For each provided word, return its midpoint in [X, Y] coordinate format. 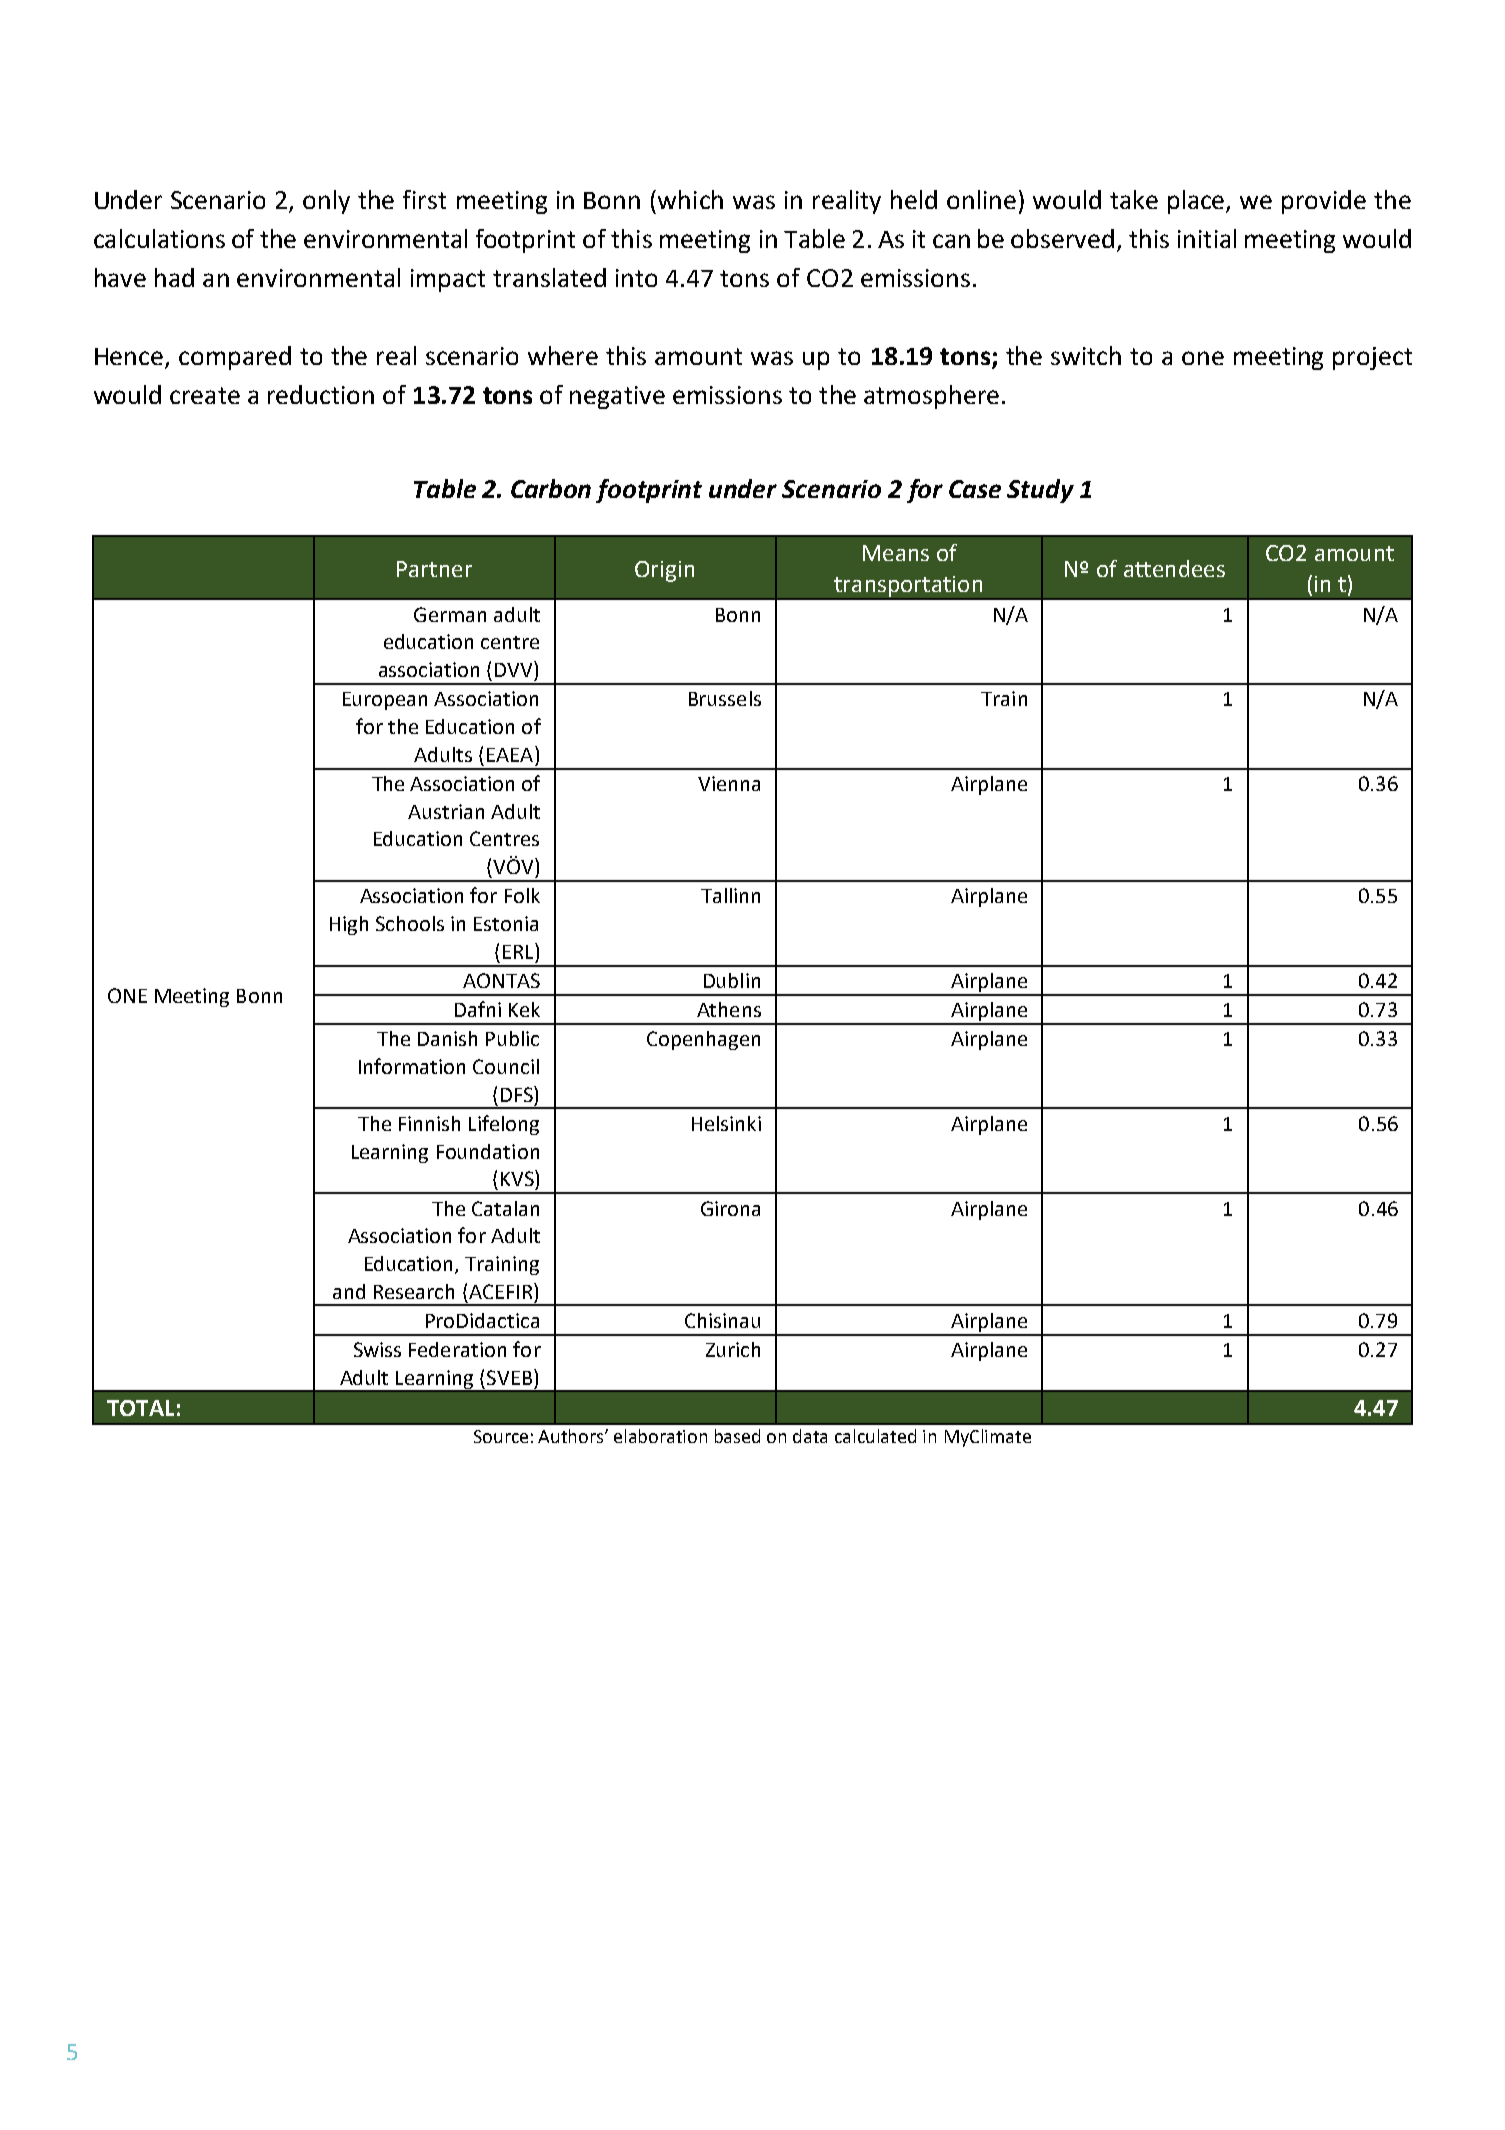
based [737, 1436]
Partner [434, 569]
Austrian [446, 811]
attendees [1174, 568]
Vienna [729, 783]
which [690, 199]
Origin [664, 571]
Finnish [429, 1123]
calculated [875, 1436]
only [326, 202]
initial [1207, 238]
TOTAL [140, 1408]
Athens [729, 1009]
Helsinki [726, 1123]
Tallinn [730, 895]
